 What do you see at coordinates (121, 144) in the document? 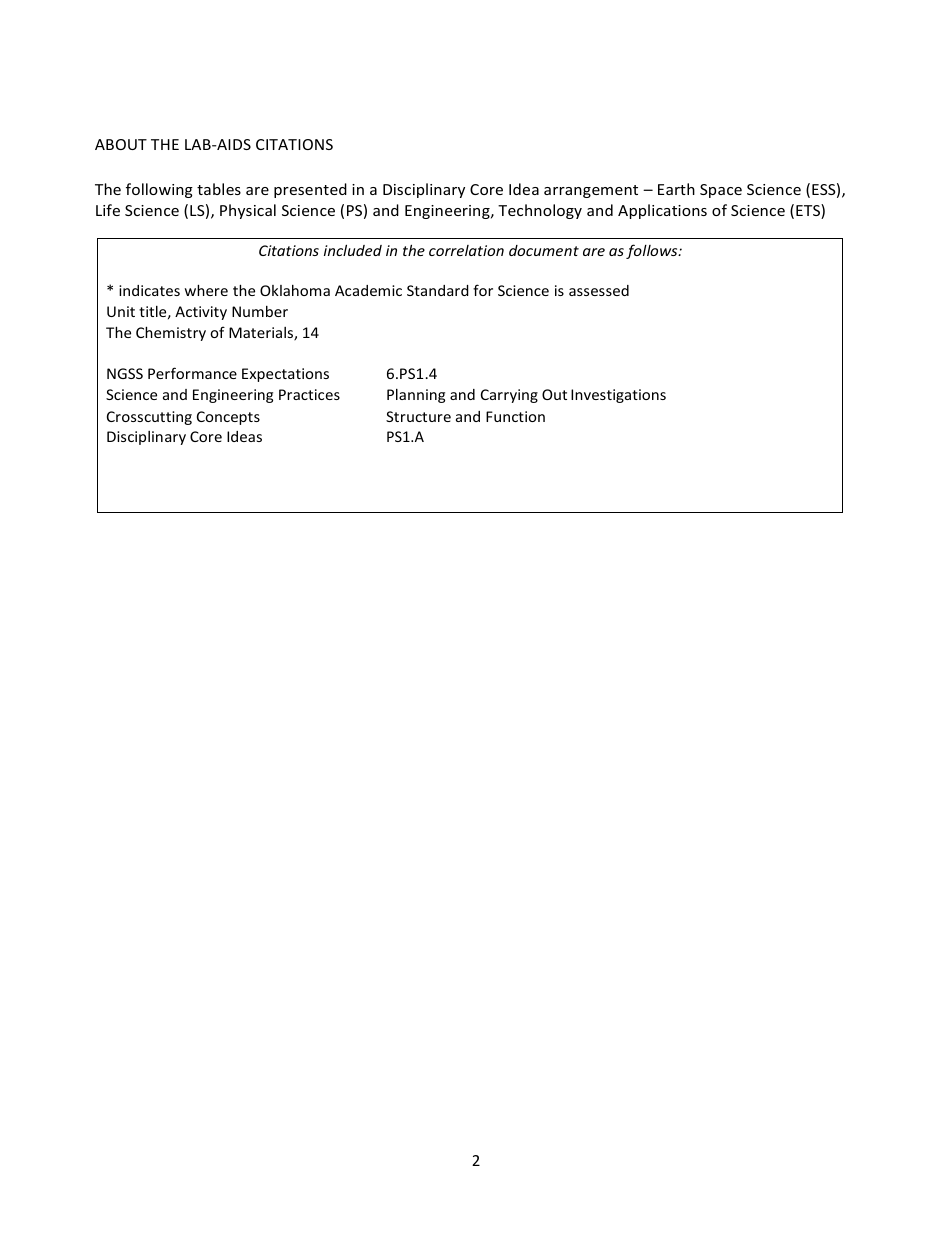
I see `ABOUT` at bounding box center [121, 144].
